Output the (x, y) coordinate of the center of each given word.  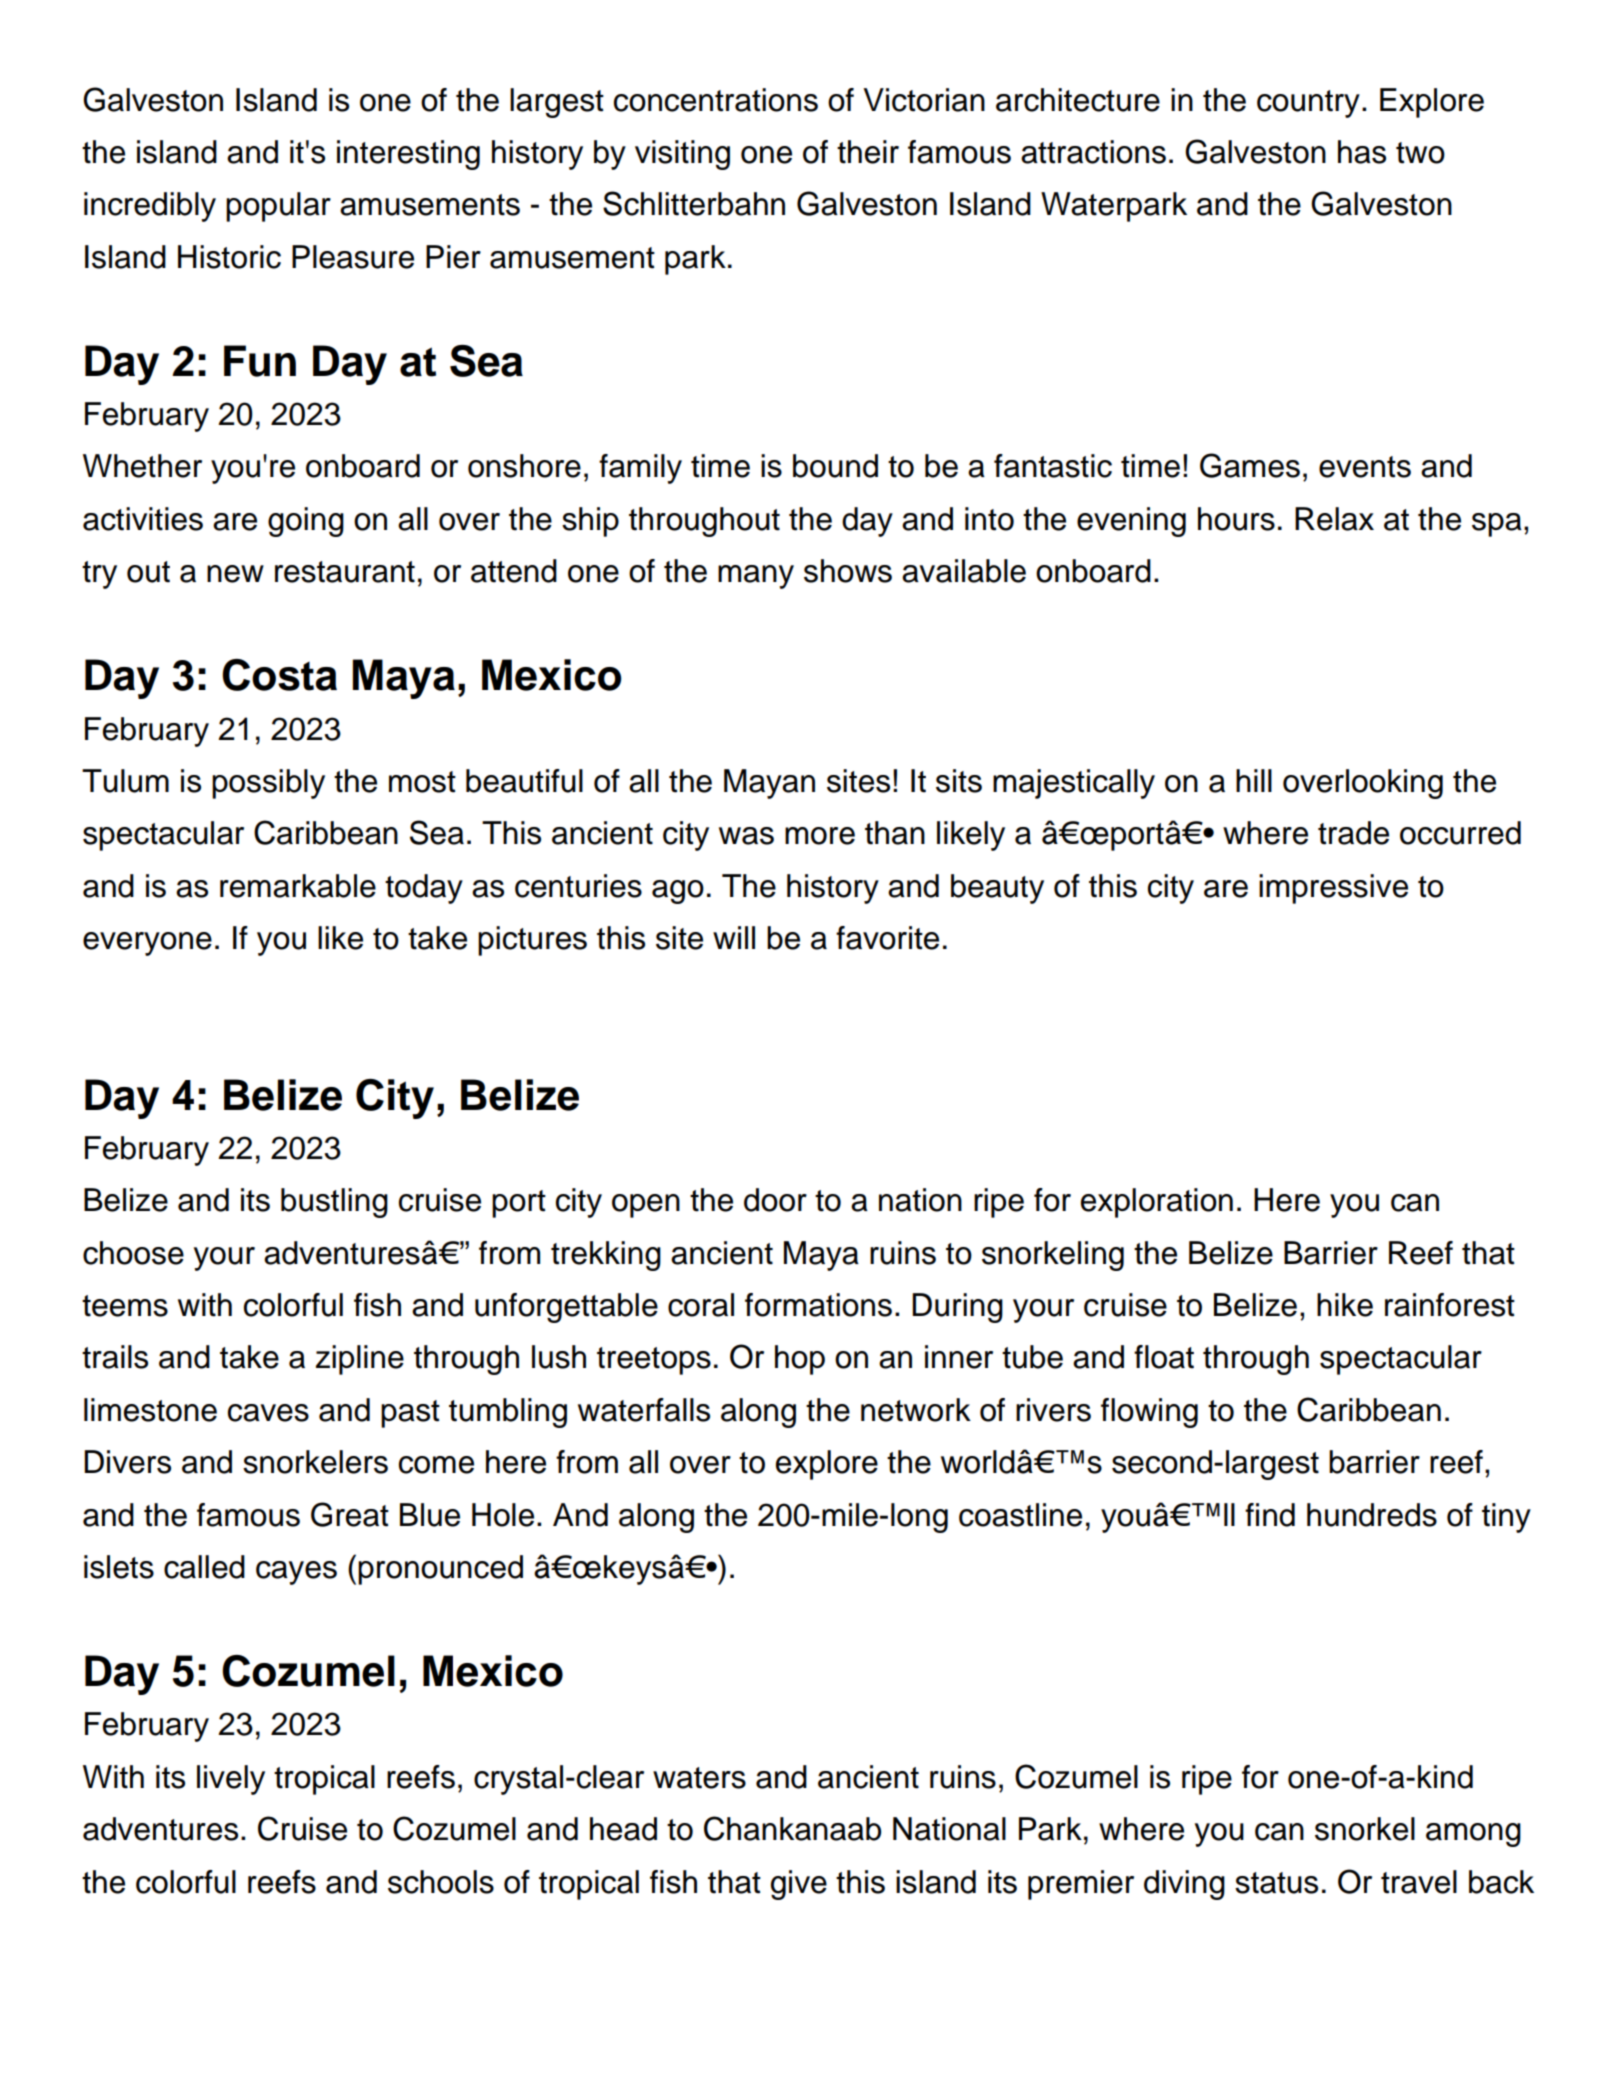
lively (231, 1780)
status (1276, 1883)
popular (278, 207)
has (1362, 152)
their (868, 152)
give (799, 1885)
